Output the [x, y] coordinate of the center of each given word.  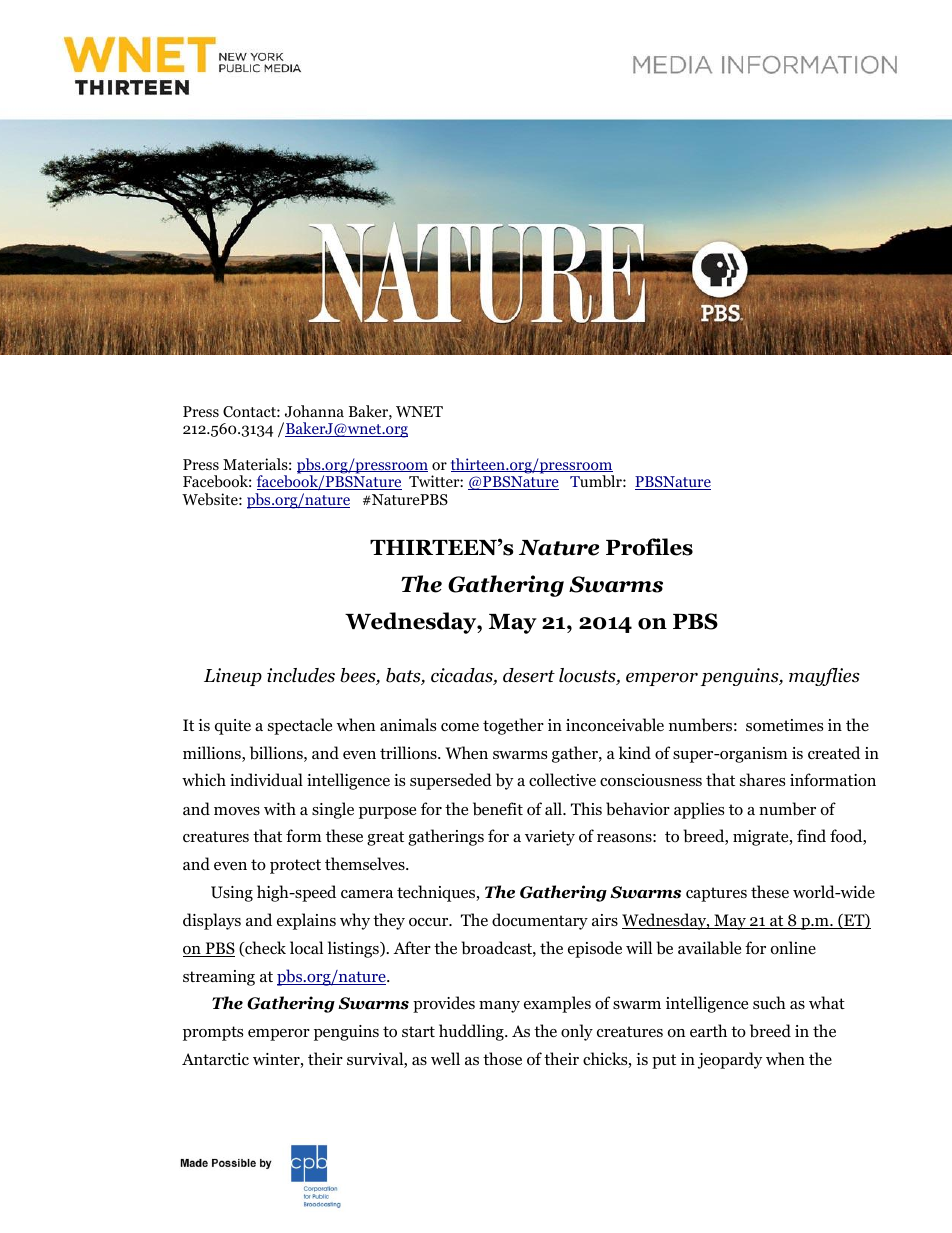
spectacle [300, 726]
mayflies [824, 677]
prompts [213, 1033]
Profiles [649, 547]
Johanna [314, 411]
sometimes [784, 725]
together [513, 726]
